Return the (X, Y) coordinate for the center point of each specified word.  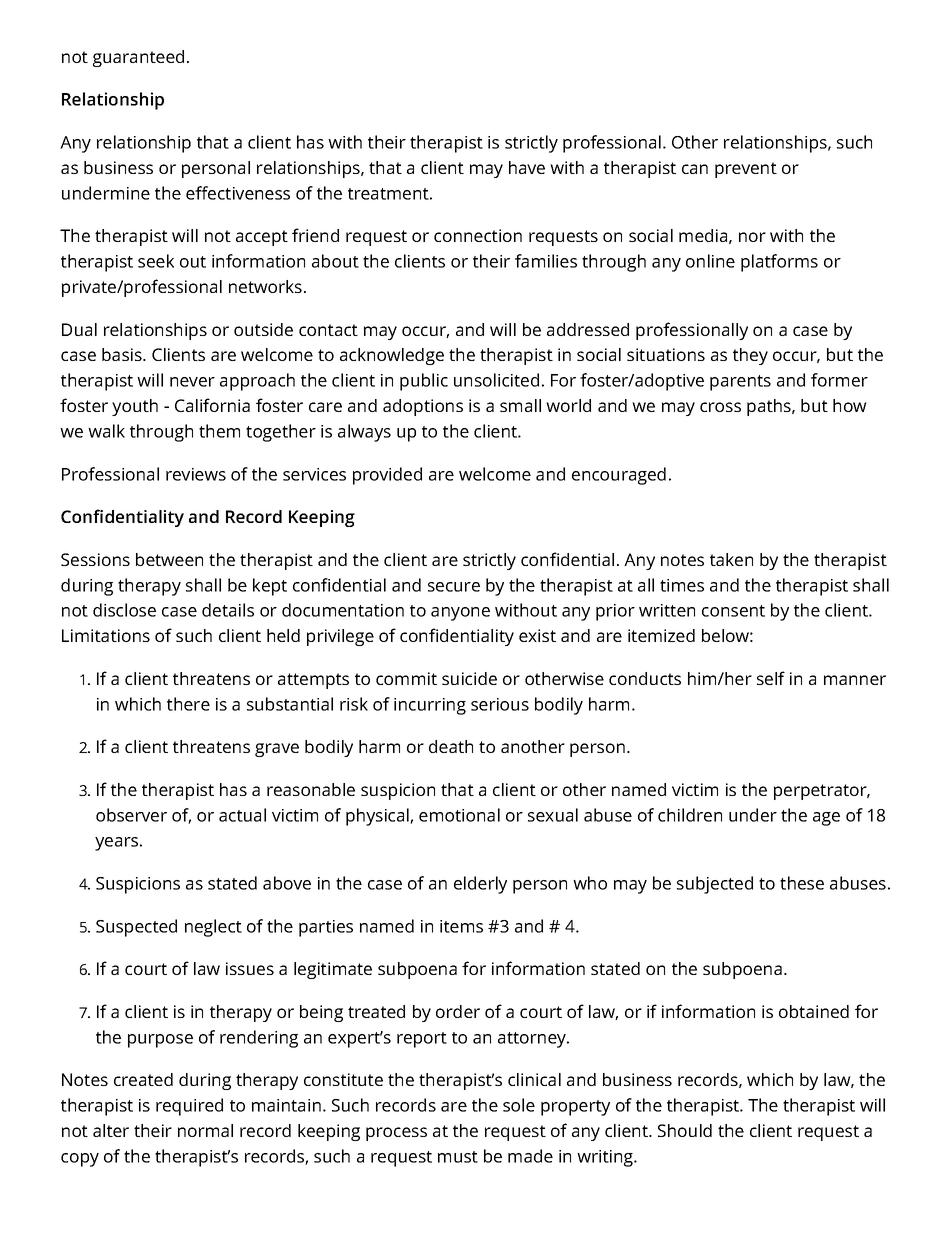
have (527, 167)
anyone (460, 614)
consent (733, 611)
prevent (746, 170)
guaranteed (138, 58)
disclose (124, 610)
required (189, 1107)
